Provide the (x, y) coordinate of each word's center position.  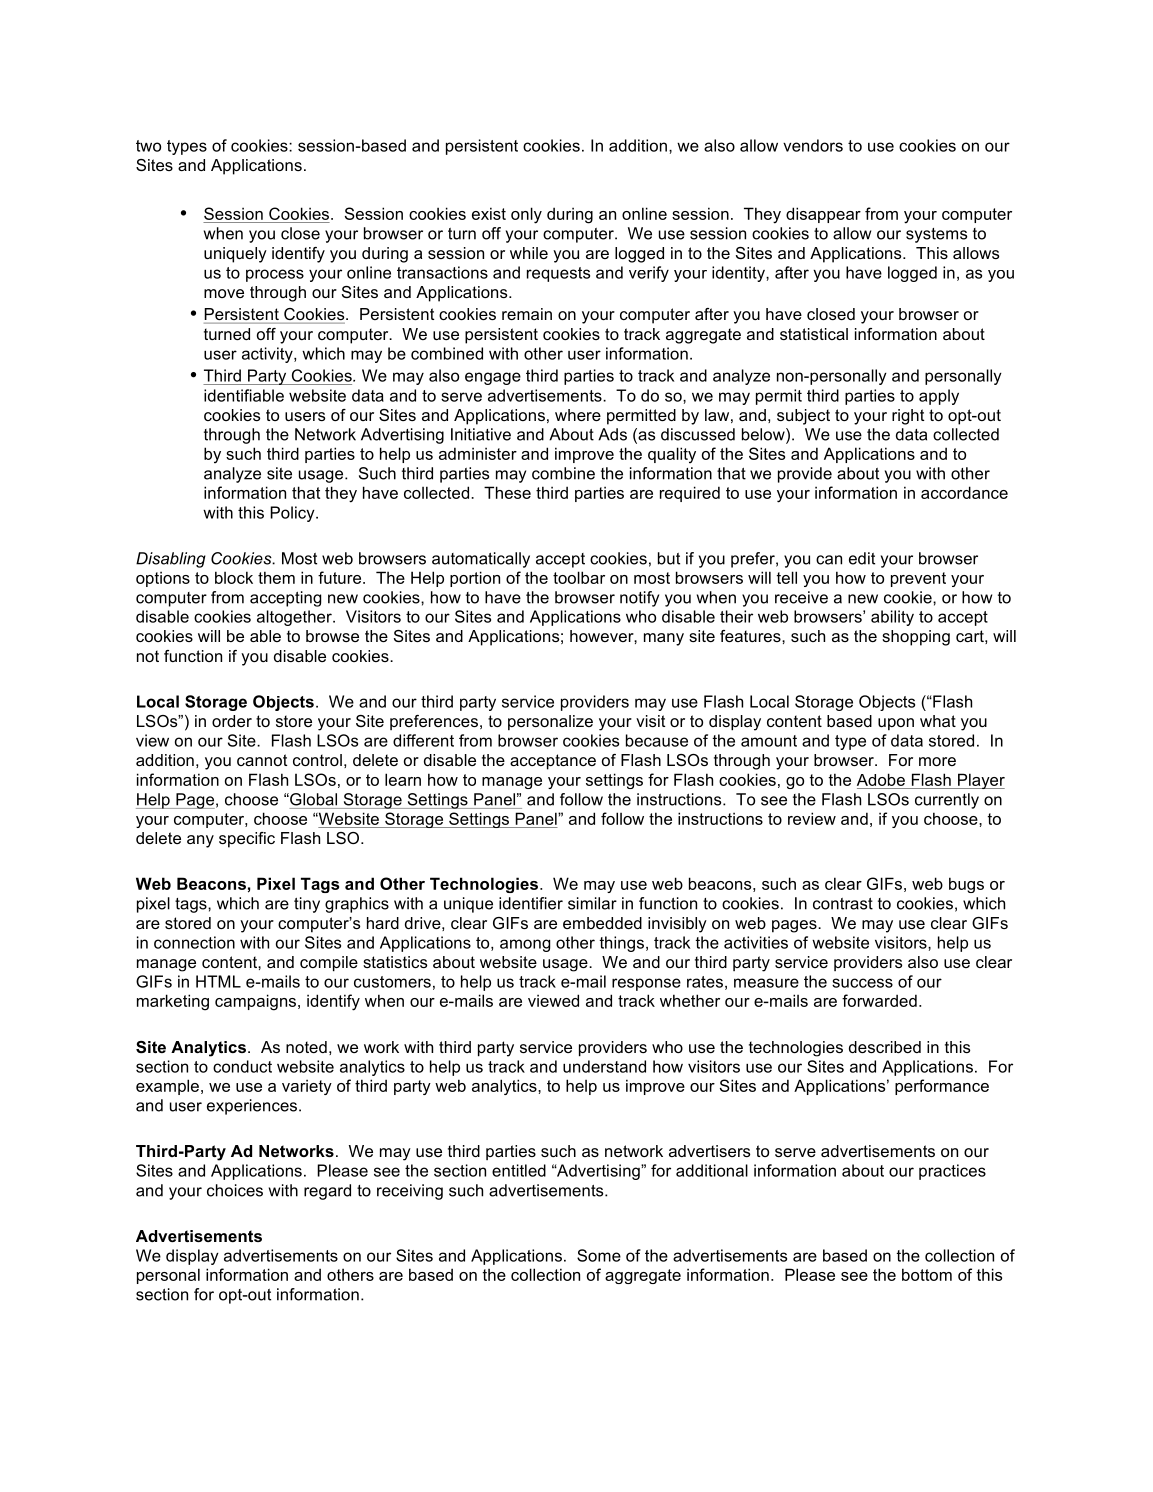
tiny (307, 905)
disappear (823, 215)
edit (862, 558)
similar (592, 903)
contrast (843, 904)
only (526, 215)
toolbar (579, 577)
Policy (293, 514)
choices (235, 1190)
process (275, 275)
